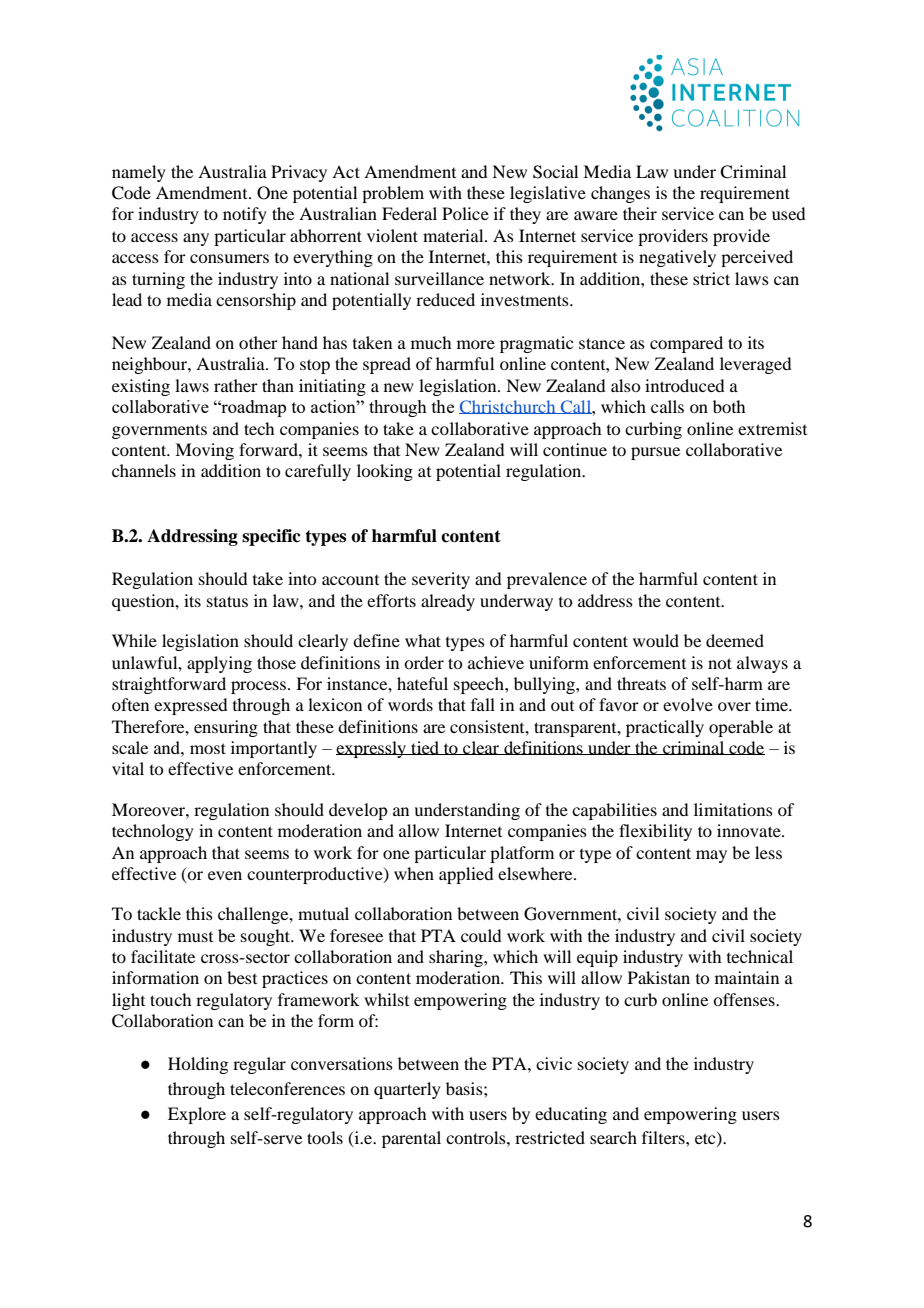 Image resolution: width=924 pixels, height=1308 pixels. I want to click on notify, so click(245, 215).
